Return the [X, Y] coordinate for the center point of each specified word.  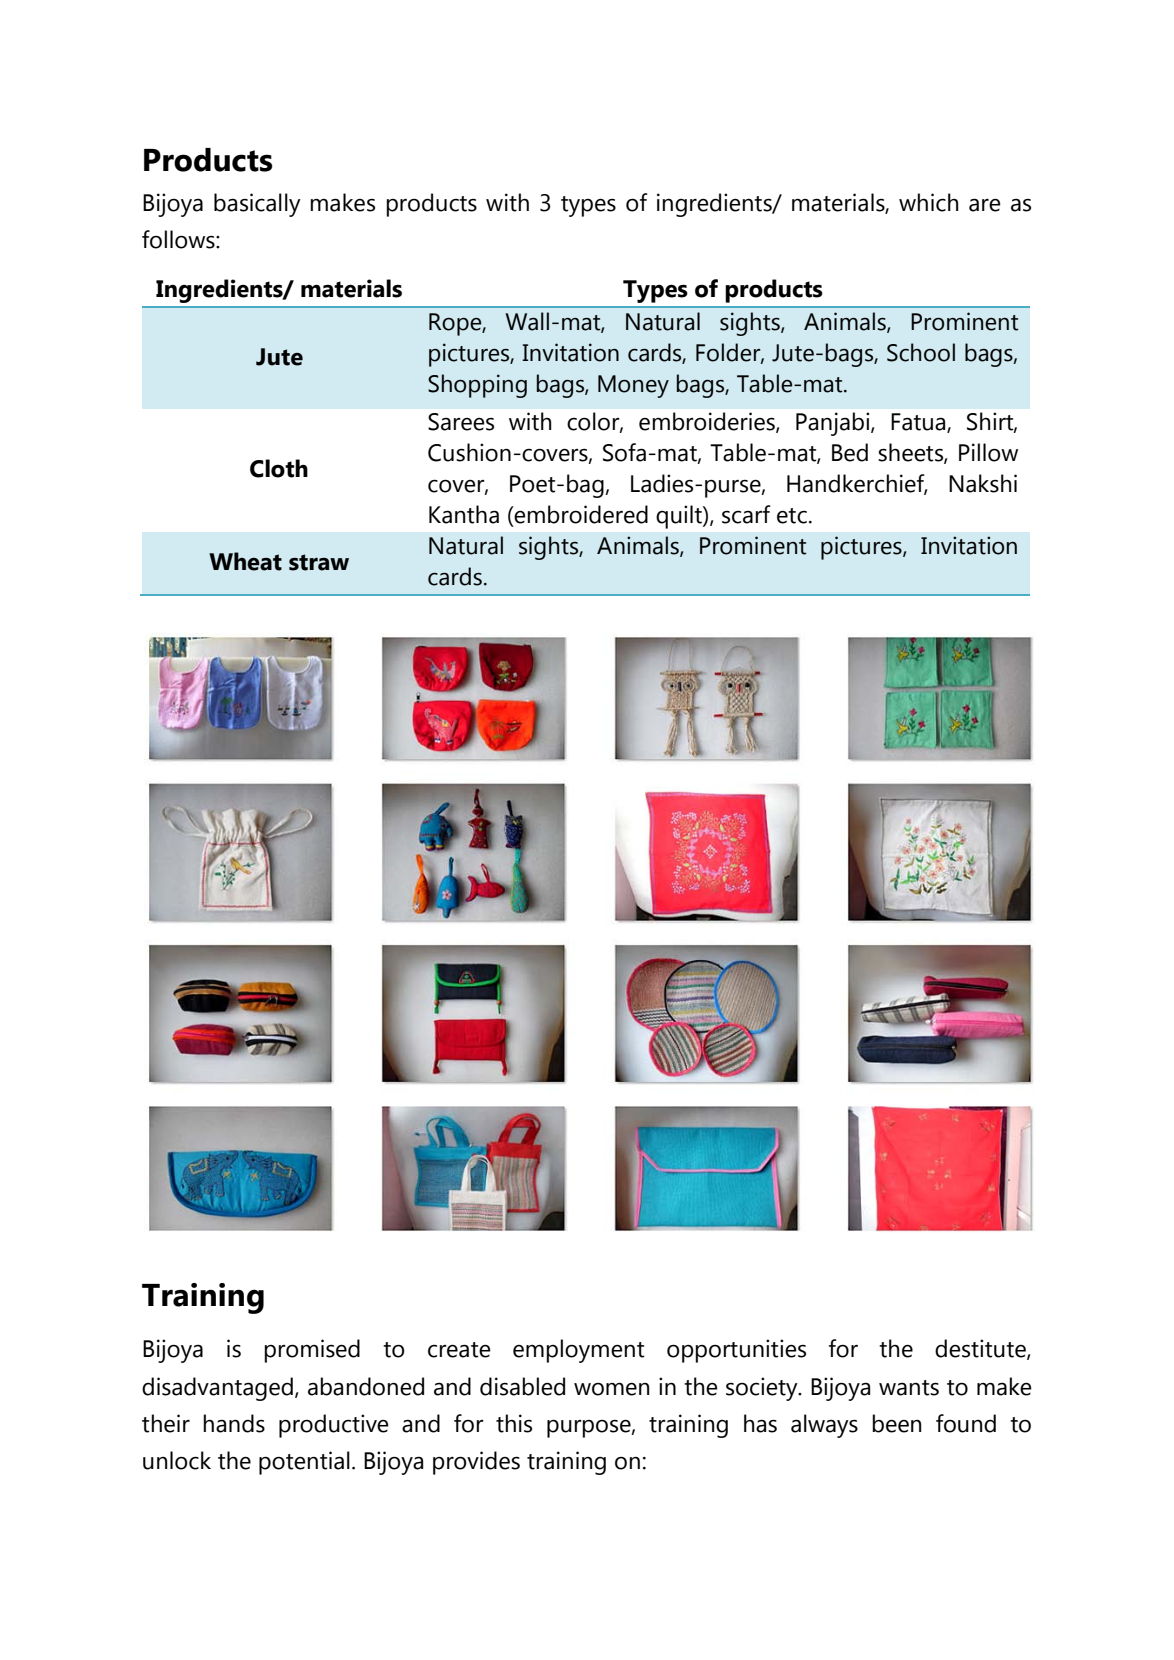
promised [312, 1351]
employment [579, 1351]
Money [633, 386]
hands [234, 1423]
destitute [981, 1349]
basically [257, 205]
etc [792, 516]
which [929, 202]
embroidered [580, 514]
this [514, 1423]
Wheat [245, 561]
